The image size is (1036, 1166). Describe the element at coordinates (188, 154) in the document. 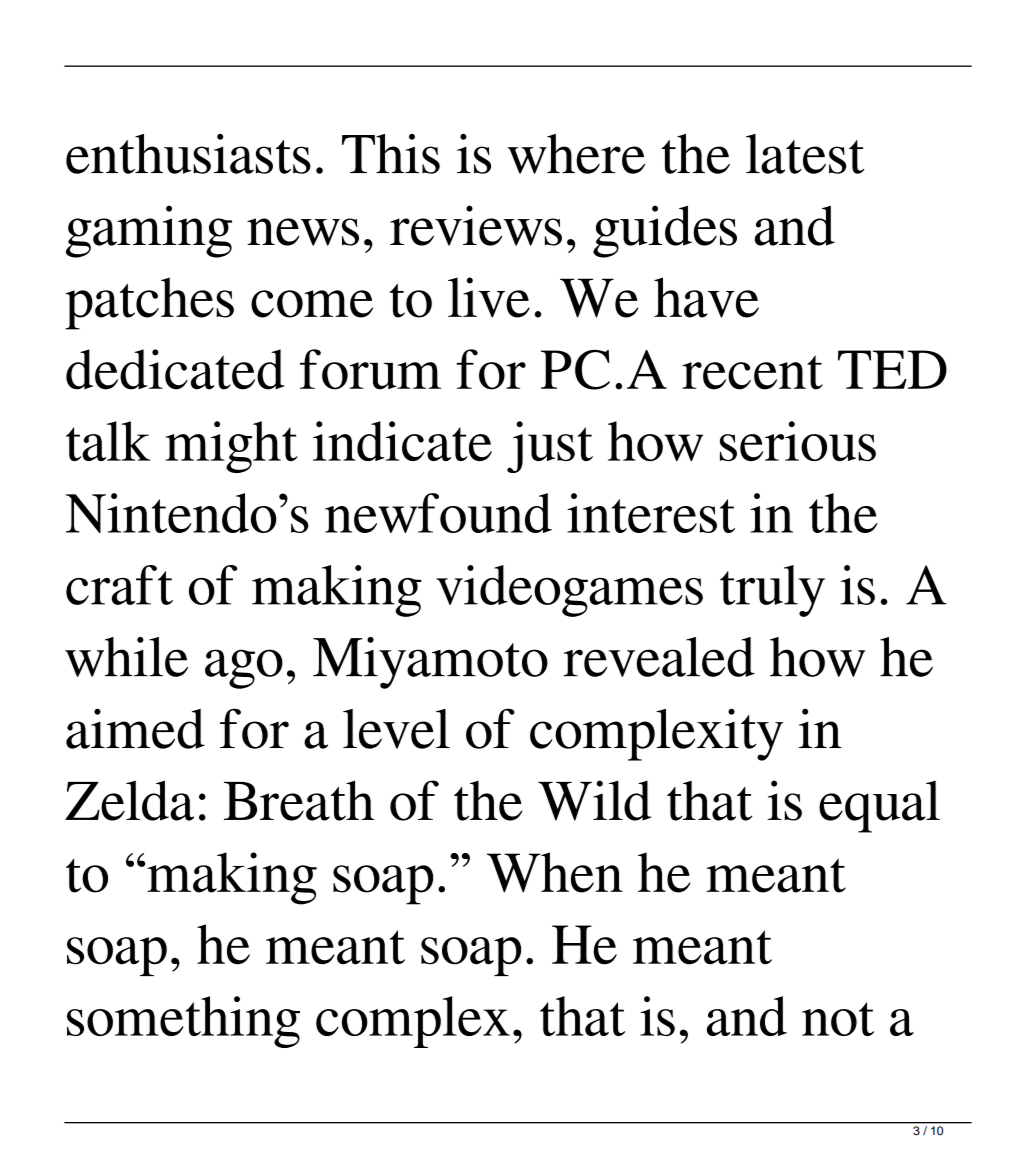

I see `enthusiasts` at that location.
